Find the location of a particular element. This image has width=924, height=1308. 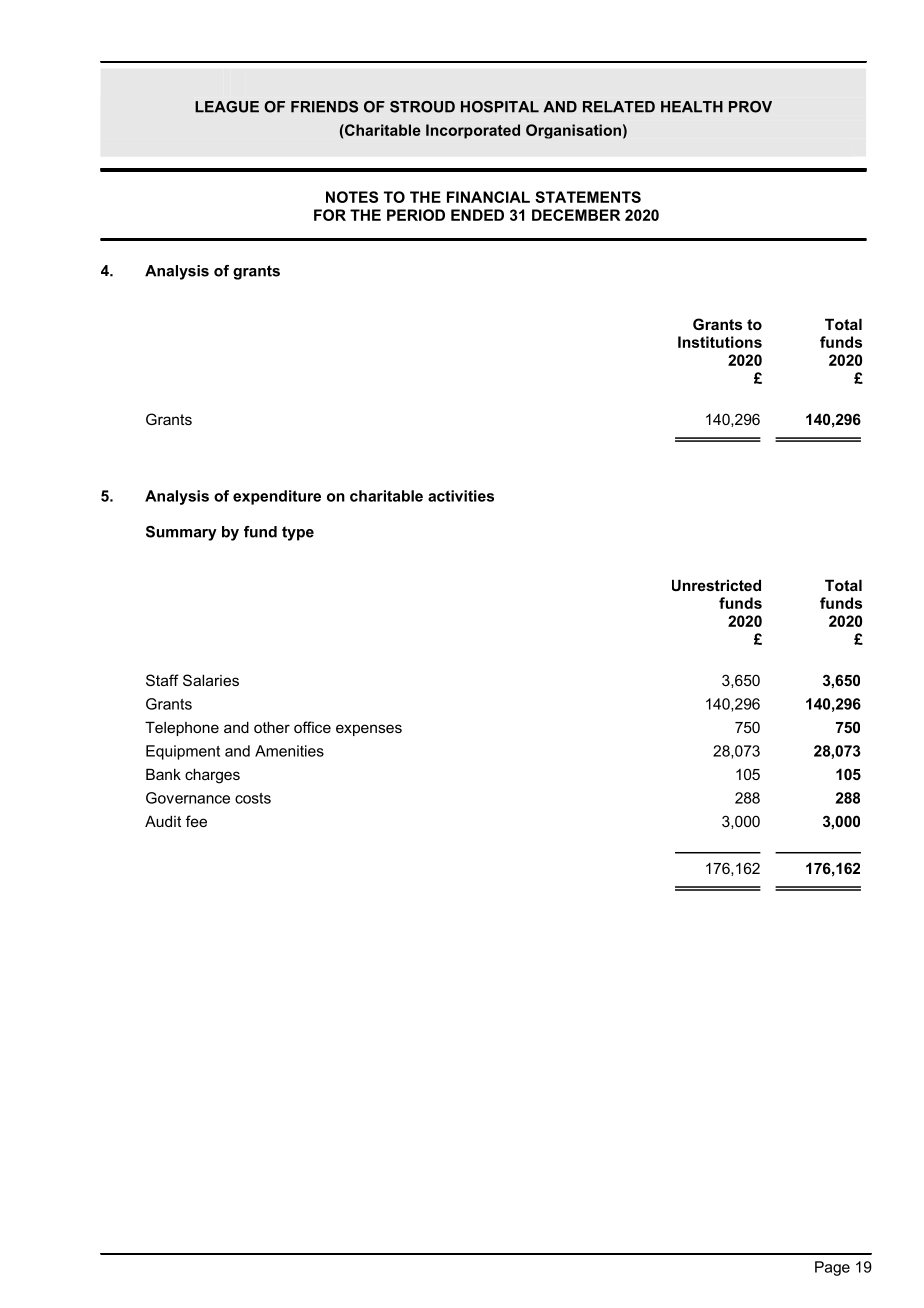

fee is located at coordinates (196, 821).
